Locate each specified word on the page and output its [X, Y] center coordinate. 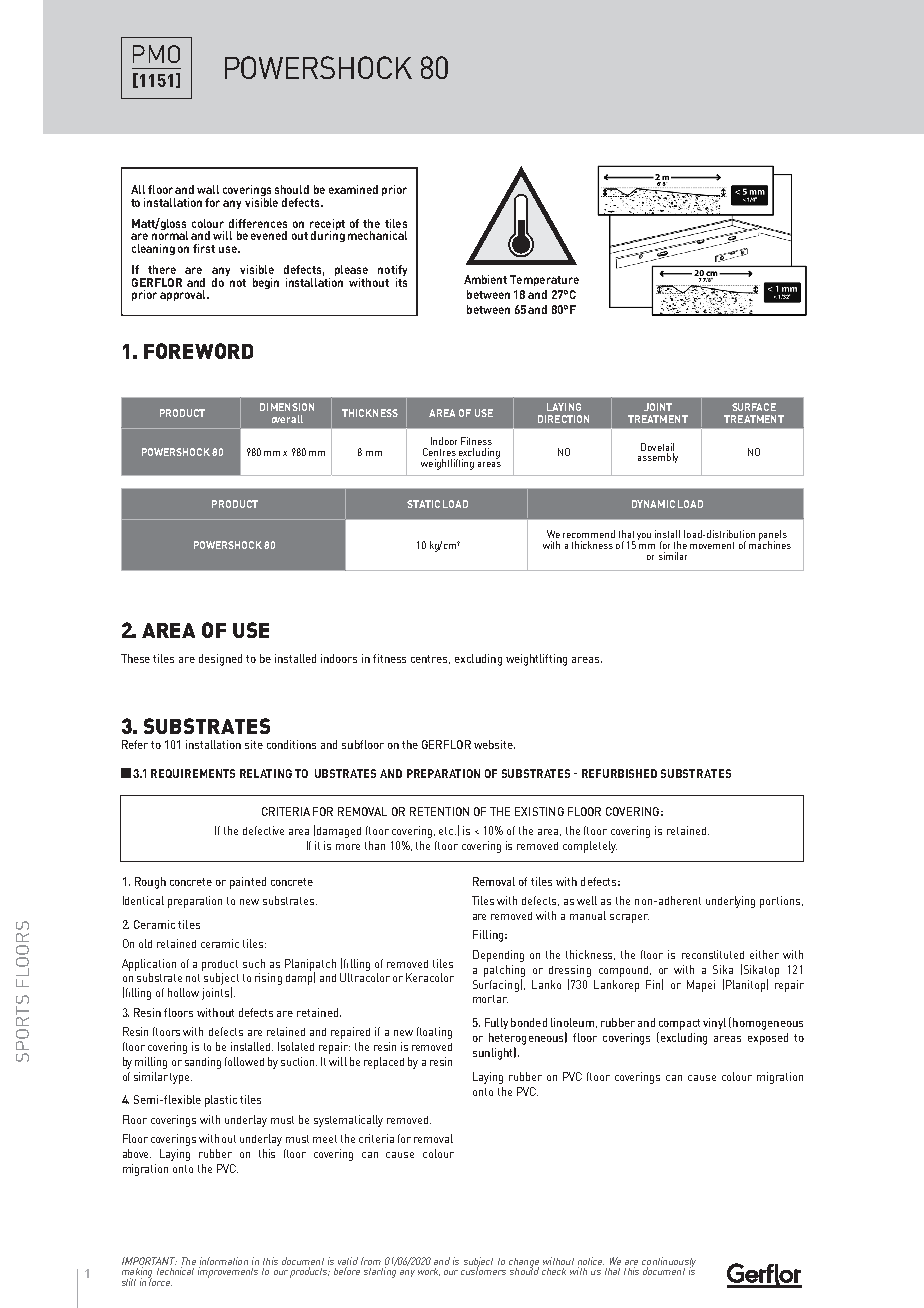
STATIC [423, 504]
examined [353, 189]
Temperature [544, 280]
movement [712, 545]
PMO [156, 54]
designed [220, 660]
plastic [221, 1101]
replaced [384, 1063]
